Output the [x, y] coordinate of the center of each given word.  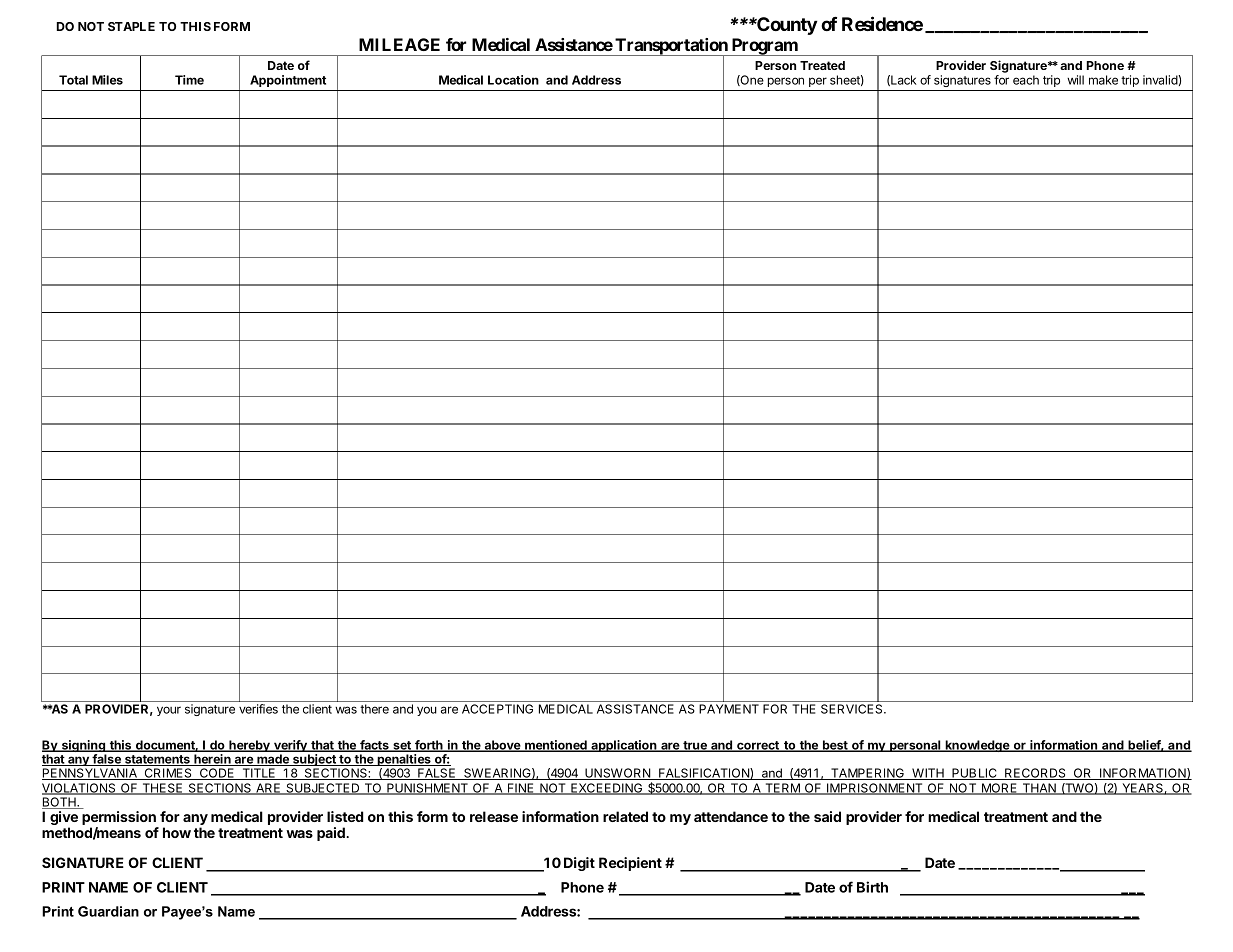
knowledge [977, 746]
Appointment [288, 81]
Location [513, 80]
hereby [249, 746]
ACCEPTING [497, 709]
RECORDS [1035, 774]
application [624, 746]
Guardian [108, 911]
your [169, 711]
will [1075, 80]
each [1026, 80]
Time [189, 80]
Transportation [671, 47]
